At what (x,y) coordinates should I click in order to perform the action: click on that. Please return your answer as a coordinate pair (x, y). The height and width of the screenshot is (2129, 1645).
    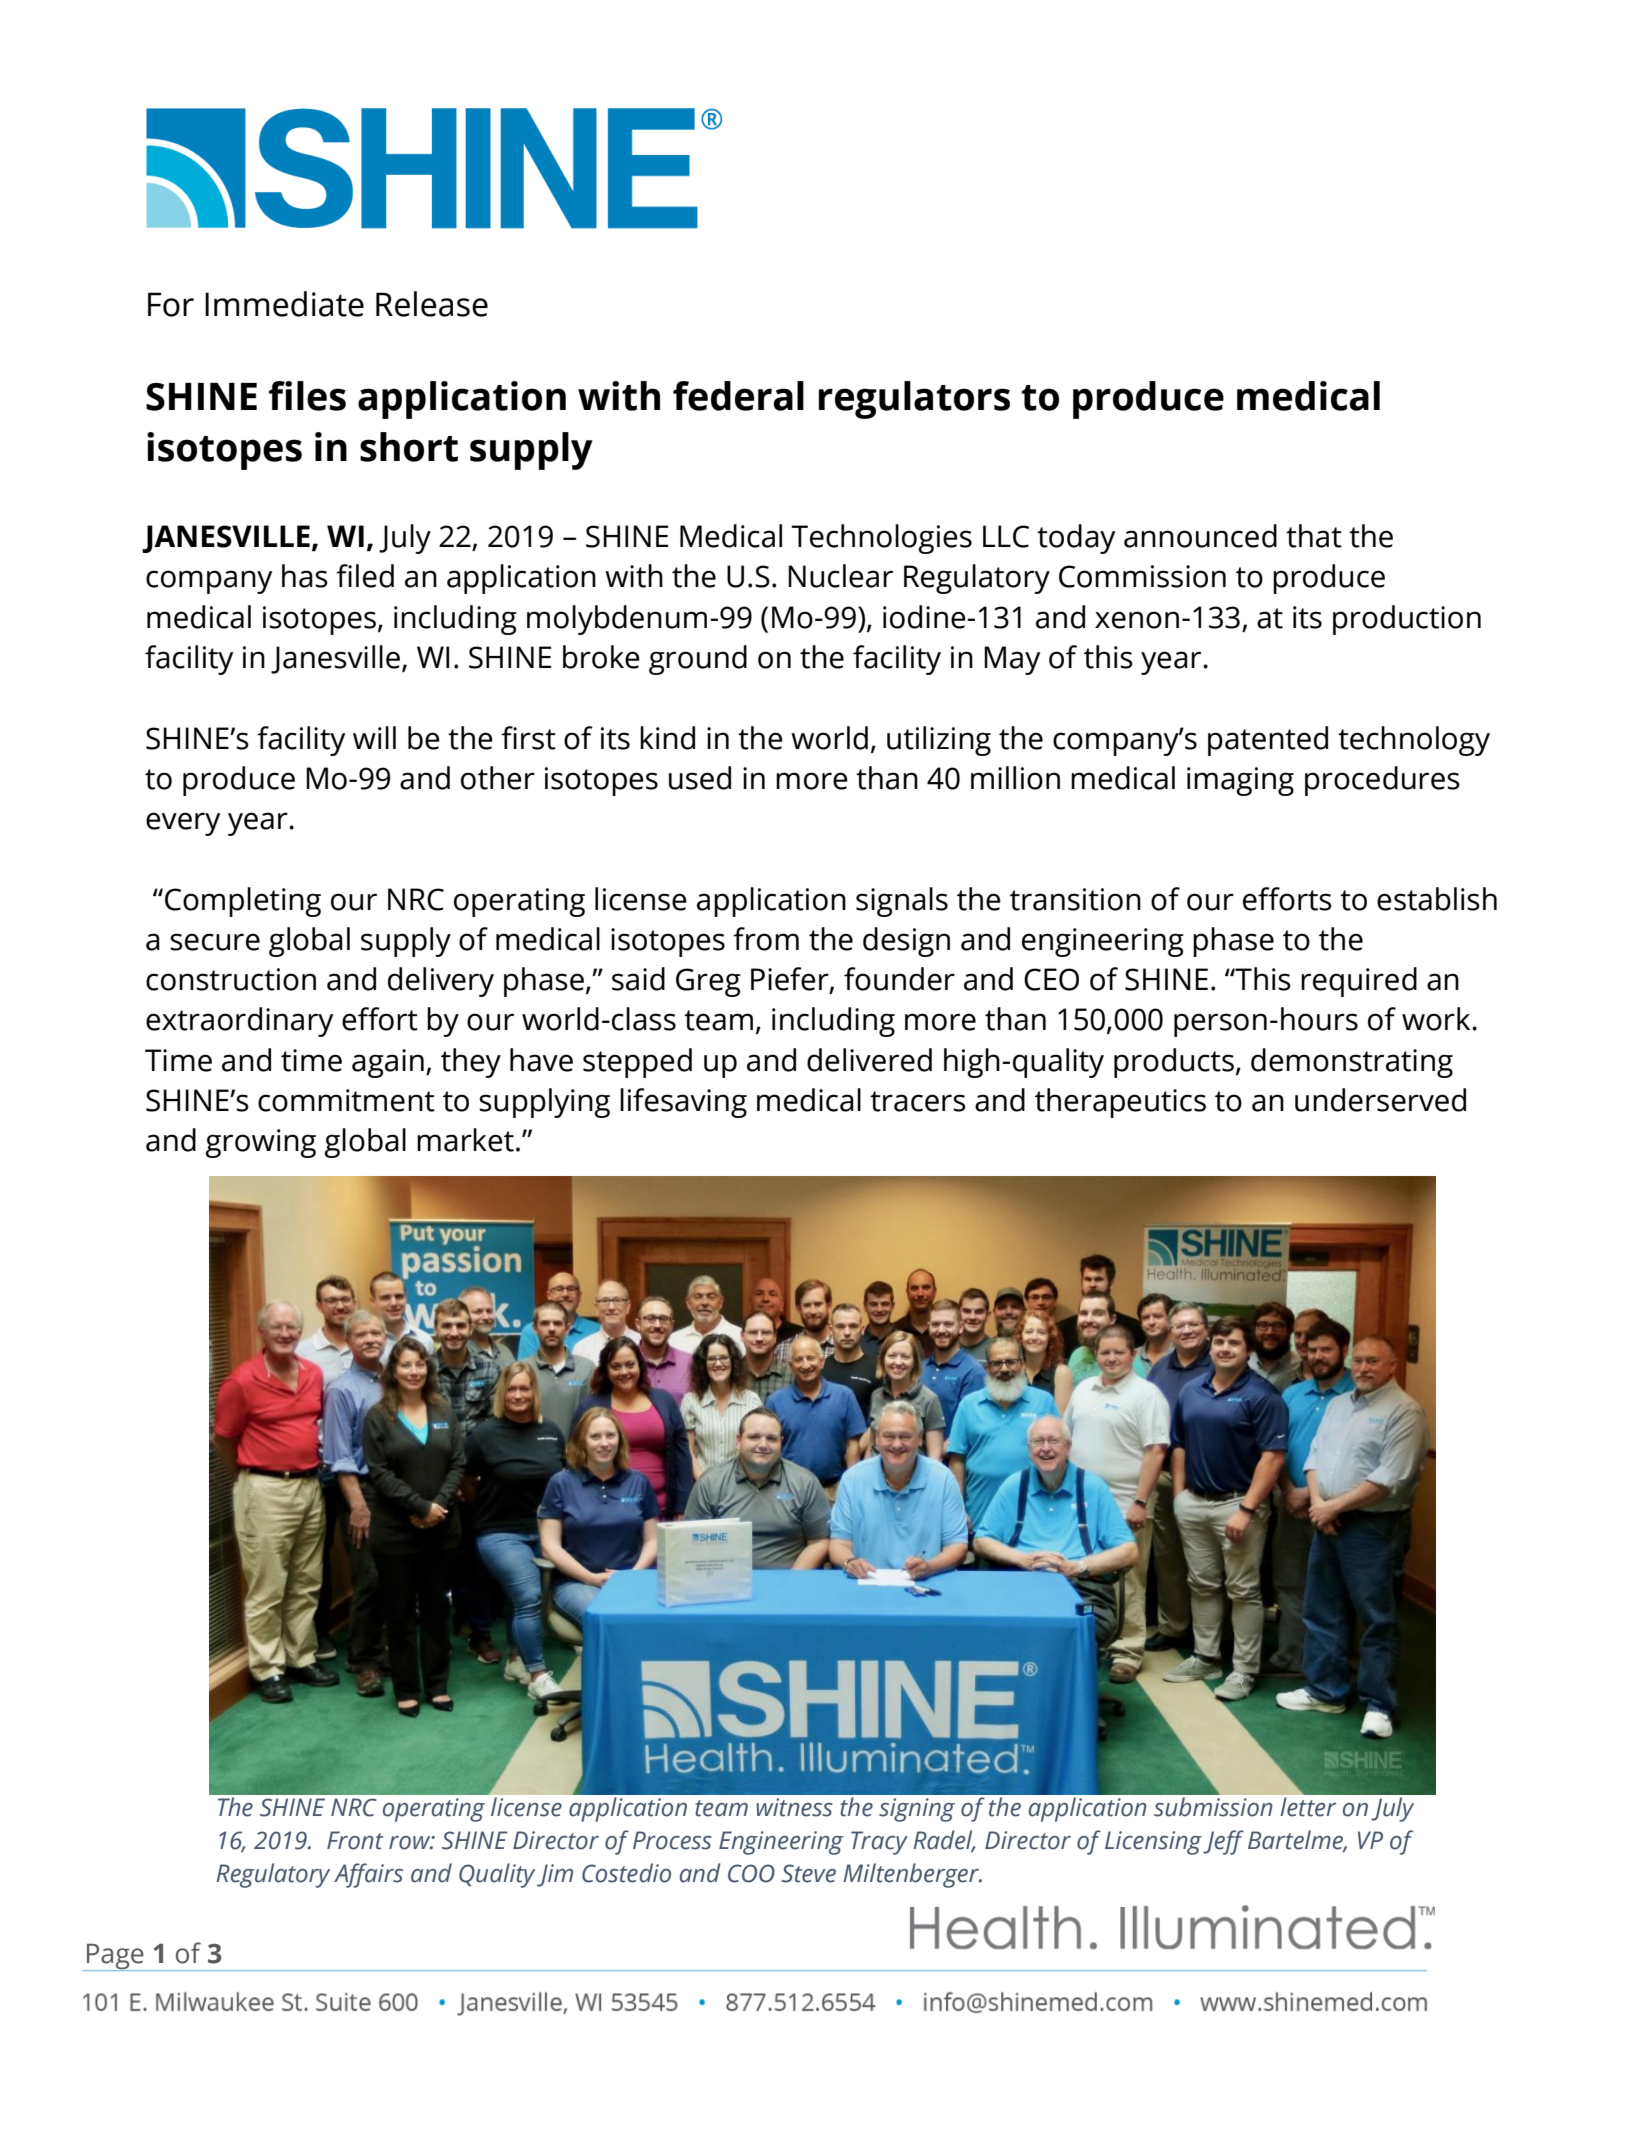
    Looking at the image, I should click on (1314, 536).
